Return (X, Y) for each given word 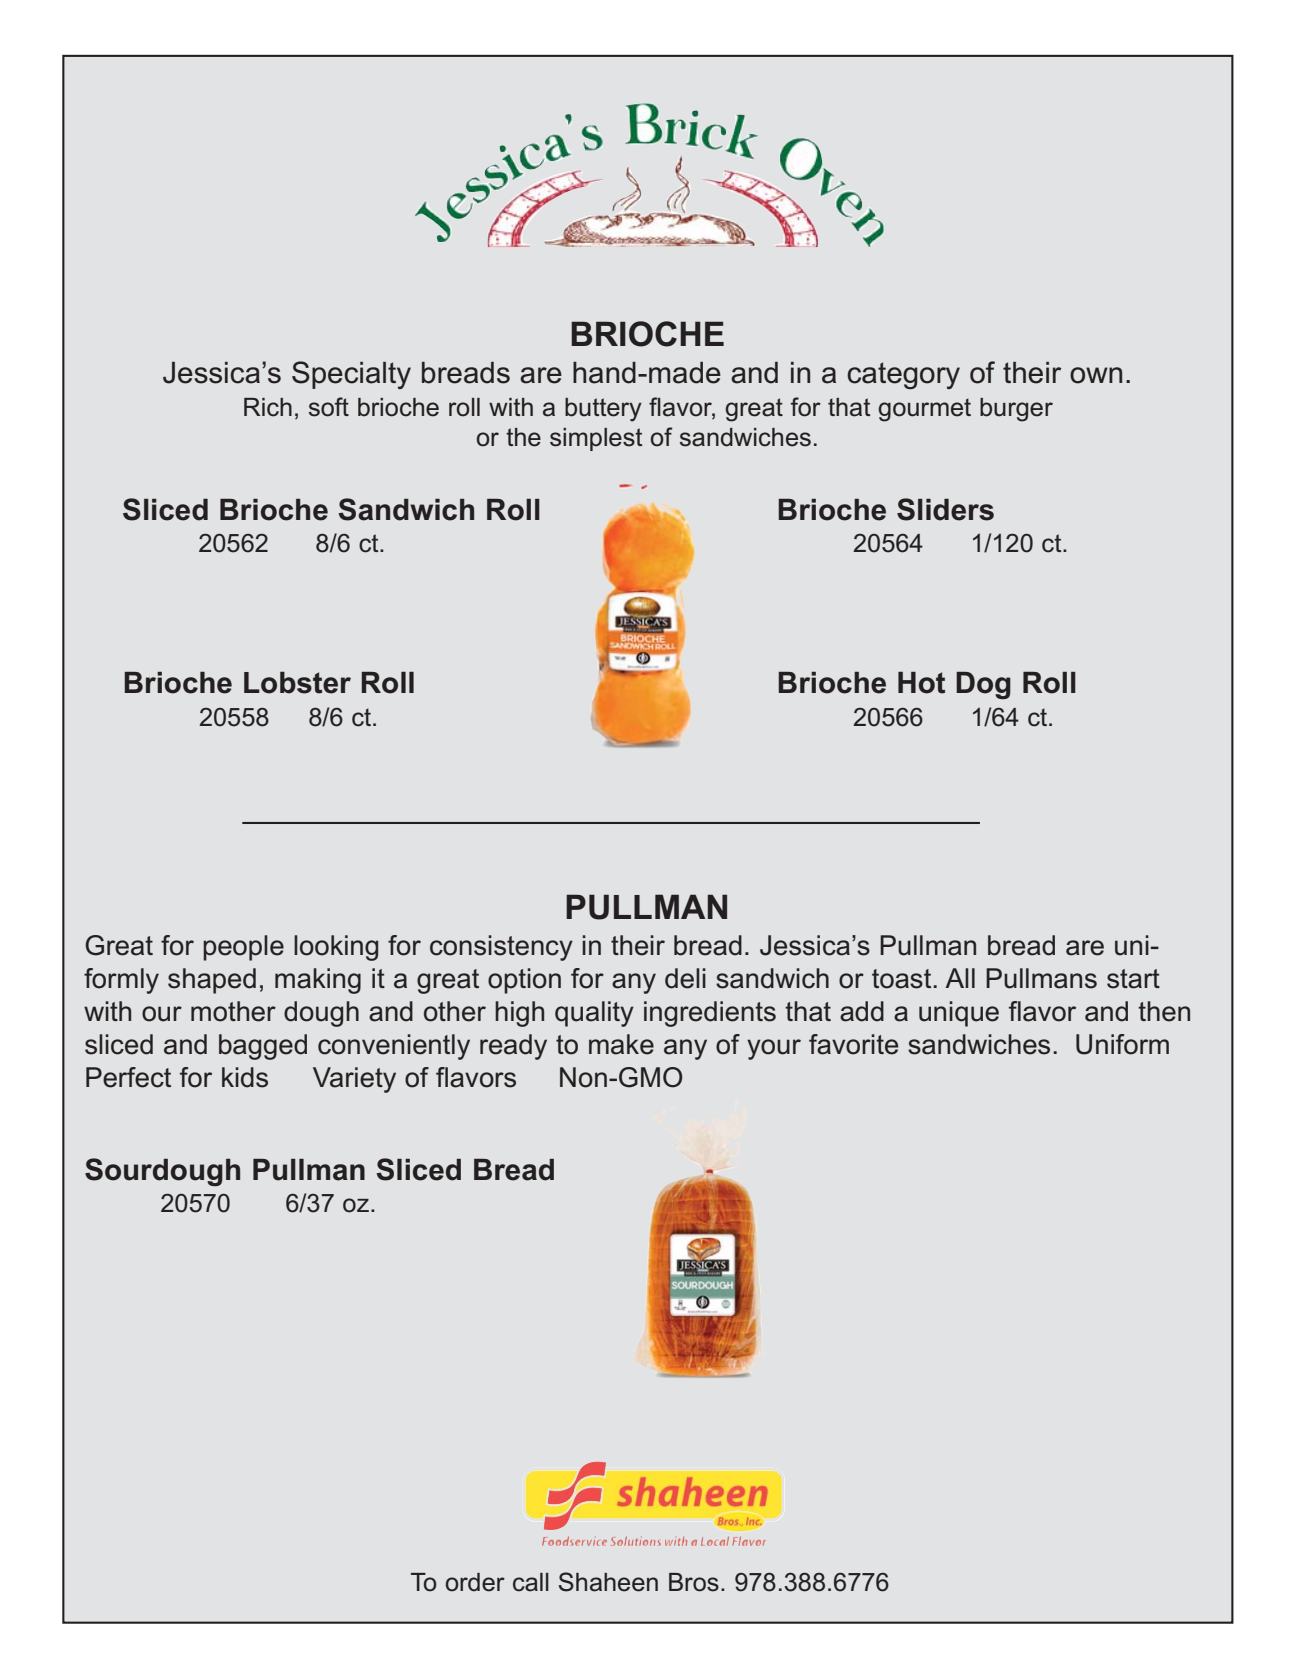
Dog (983, 685)
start (1133, 979)
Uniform (1122, 1044)
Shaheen (608, 1582)
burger (1016, 410)
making (318, 981)
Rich (268, 407)
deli (685, 978)
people (243, 948)
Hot (921, 683)
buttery (603, 410)
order (475, 1582)
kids (245, 1077)
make (621, 1044)
